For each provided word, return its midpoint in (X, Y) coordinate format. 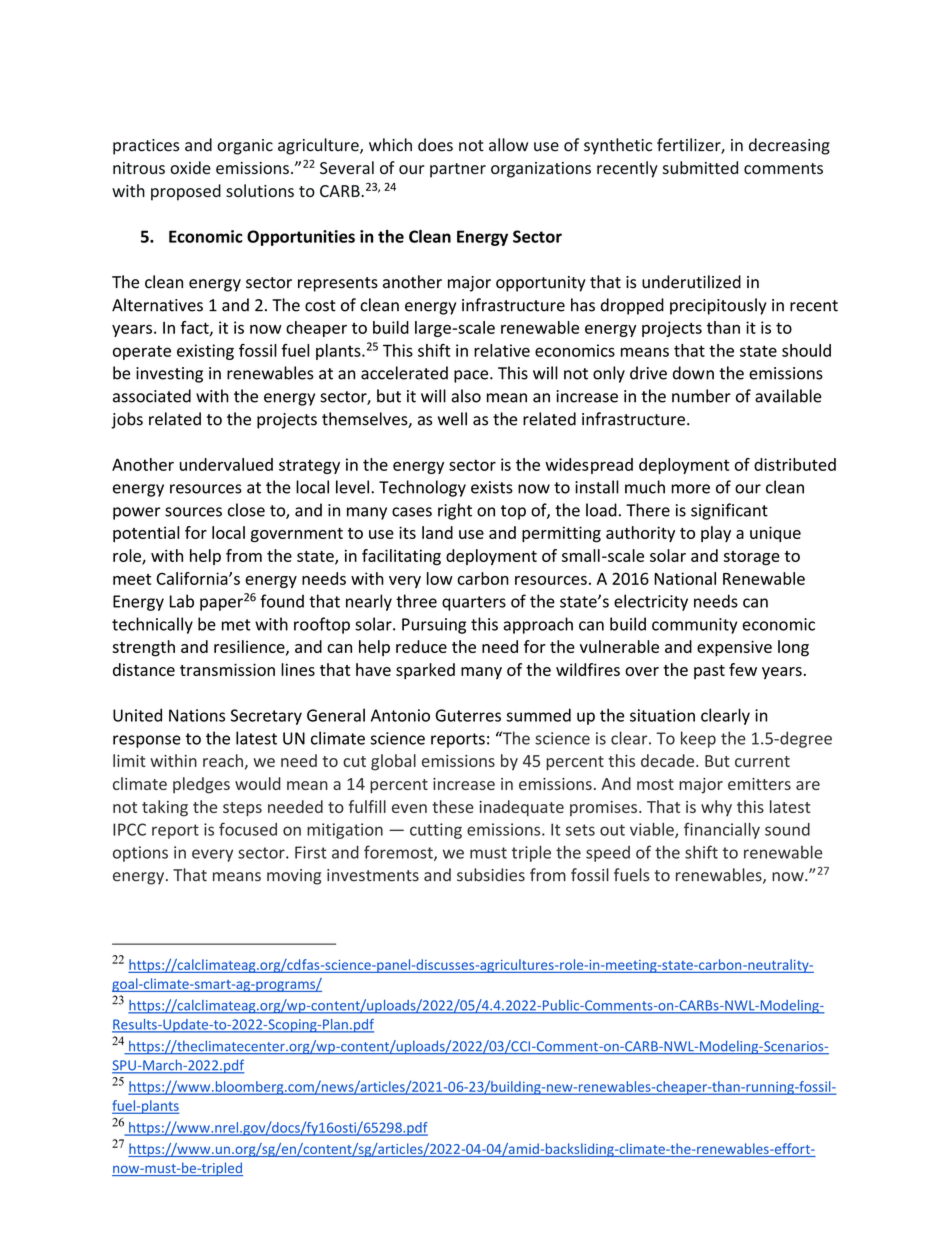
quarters (474, 603)
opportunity (541, 284)
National (685, 578)
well (452, 419)
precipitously (718, 306)
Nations (197, 715)
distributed (795, 464)
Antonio (400, 715)
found (282, 601)
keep (698, 739)
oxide (190, 167)
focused (248, 829)
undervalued (226, 464)
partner (458, 170)
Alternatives (157, 305)
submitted (700, 168)
